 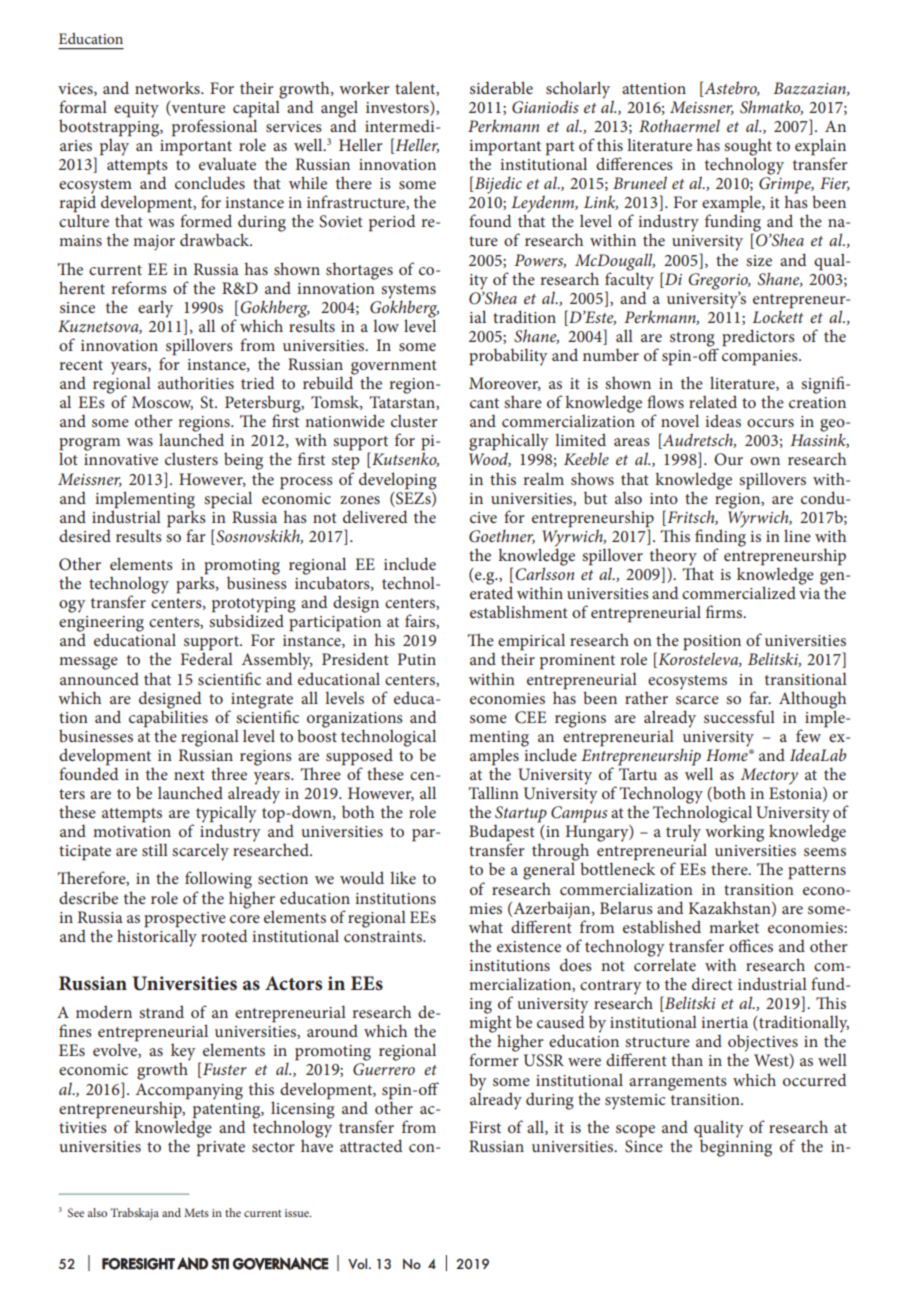 I want to click on Federal, so click(x=207, y=658).
